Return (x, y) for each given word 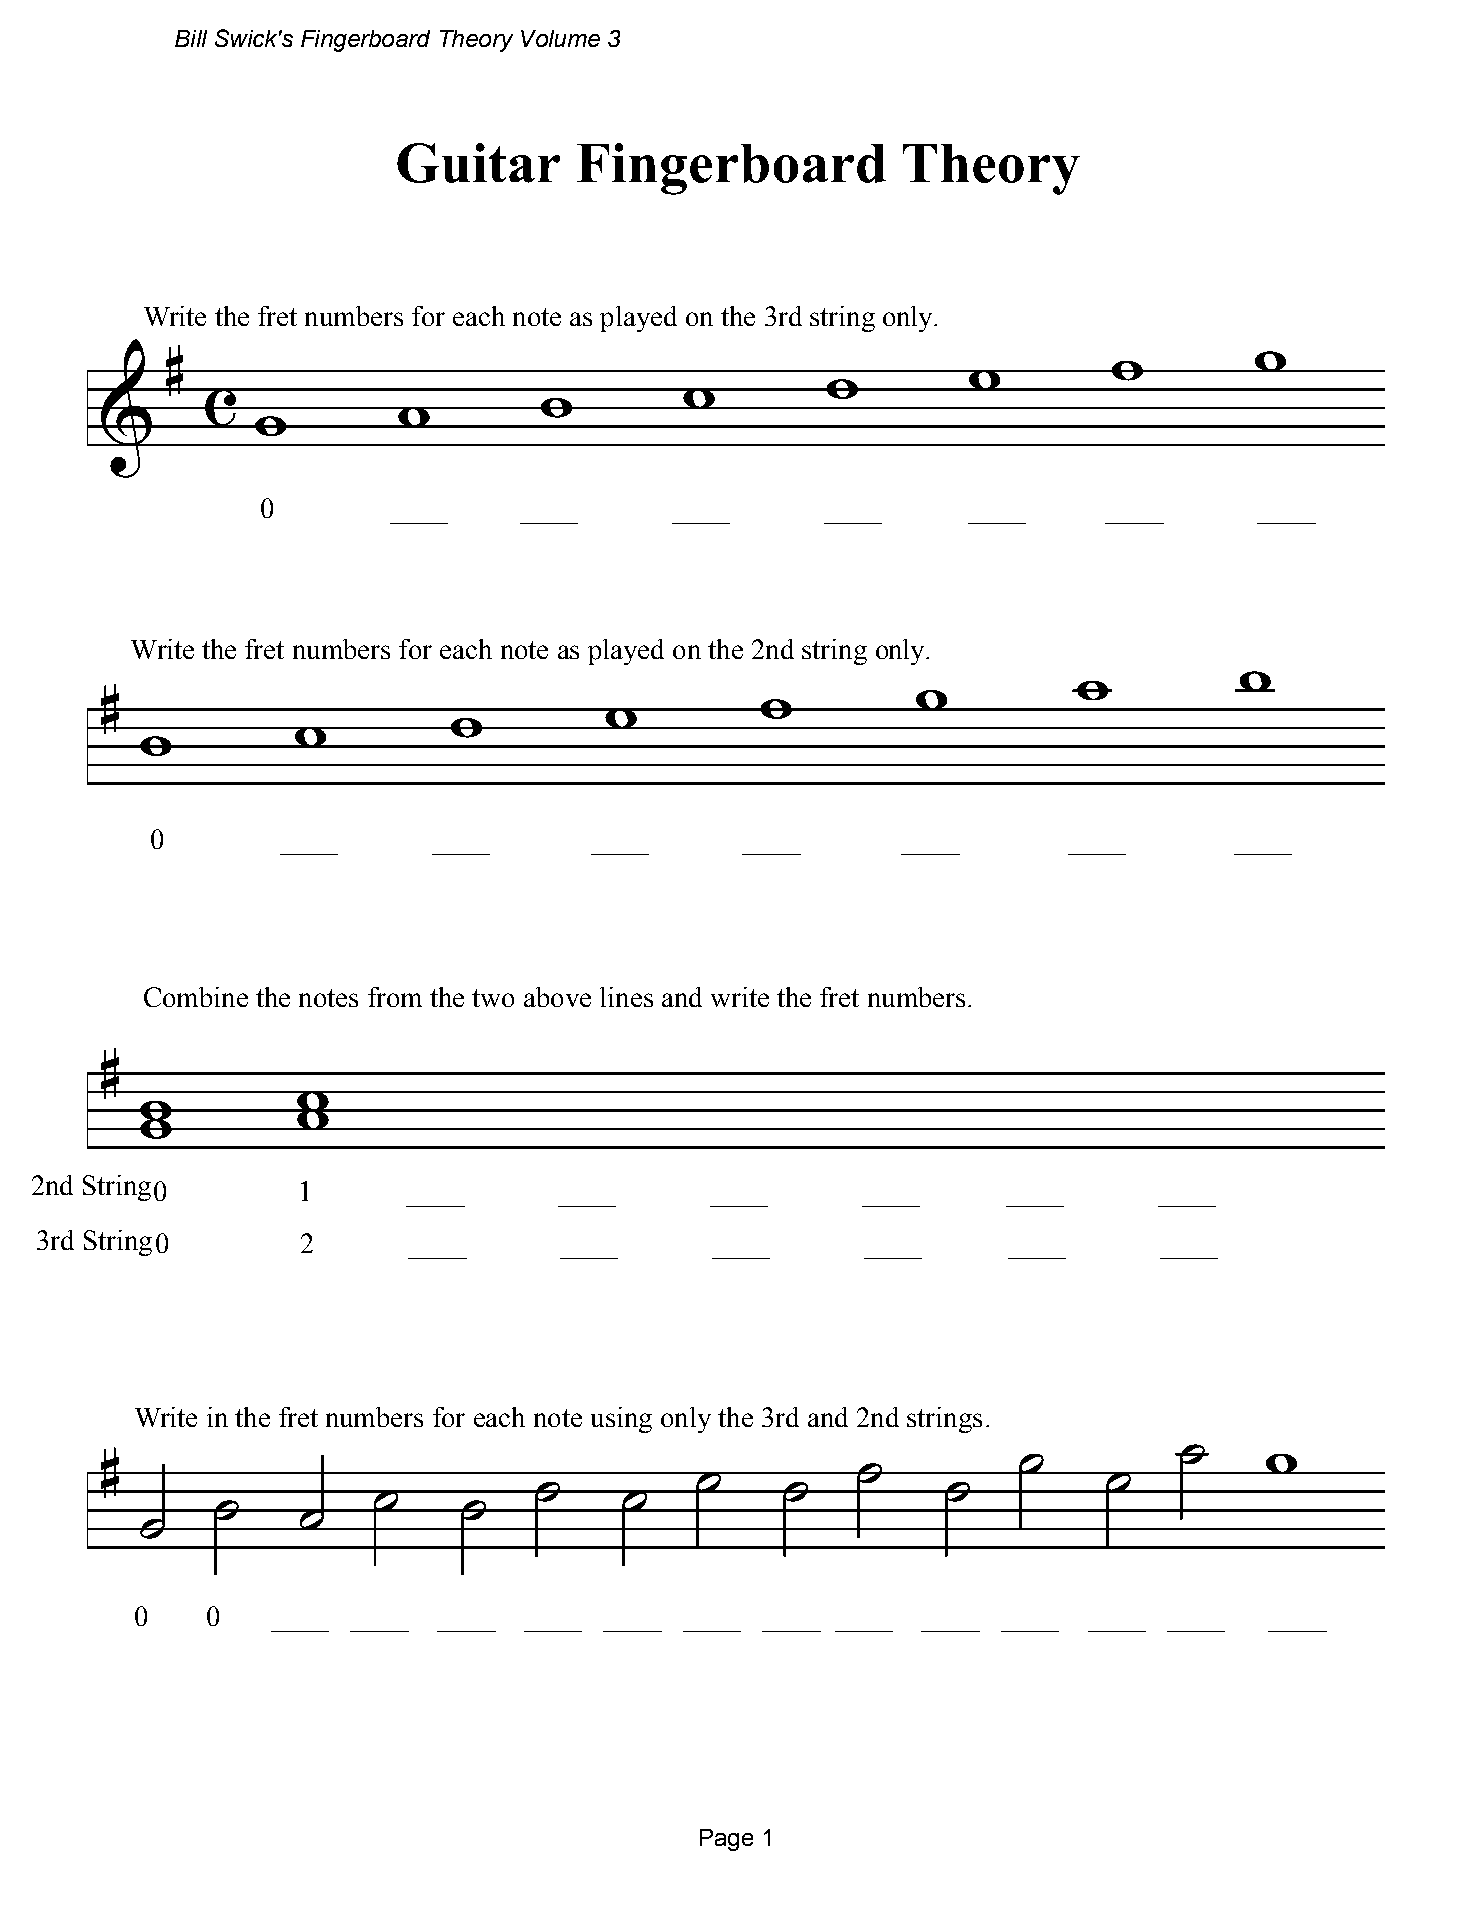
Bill (191, 38)
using (621, 1420)
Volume (560, 38)
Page (726, 1840)
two (493, 998)
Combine (196, 997)
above (557, 997)
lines (626, 997)
